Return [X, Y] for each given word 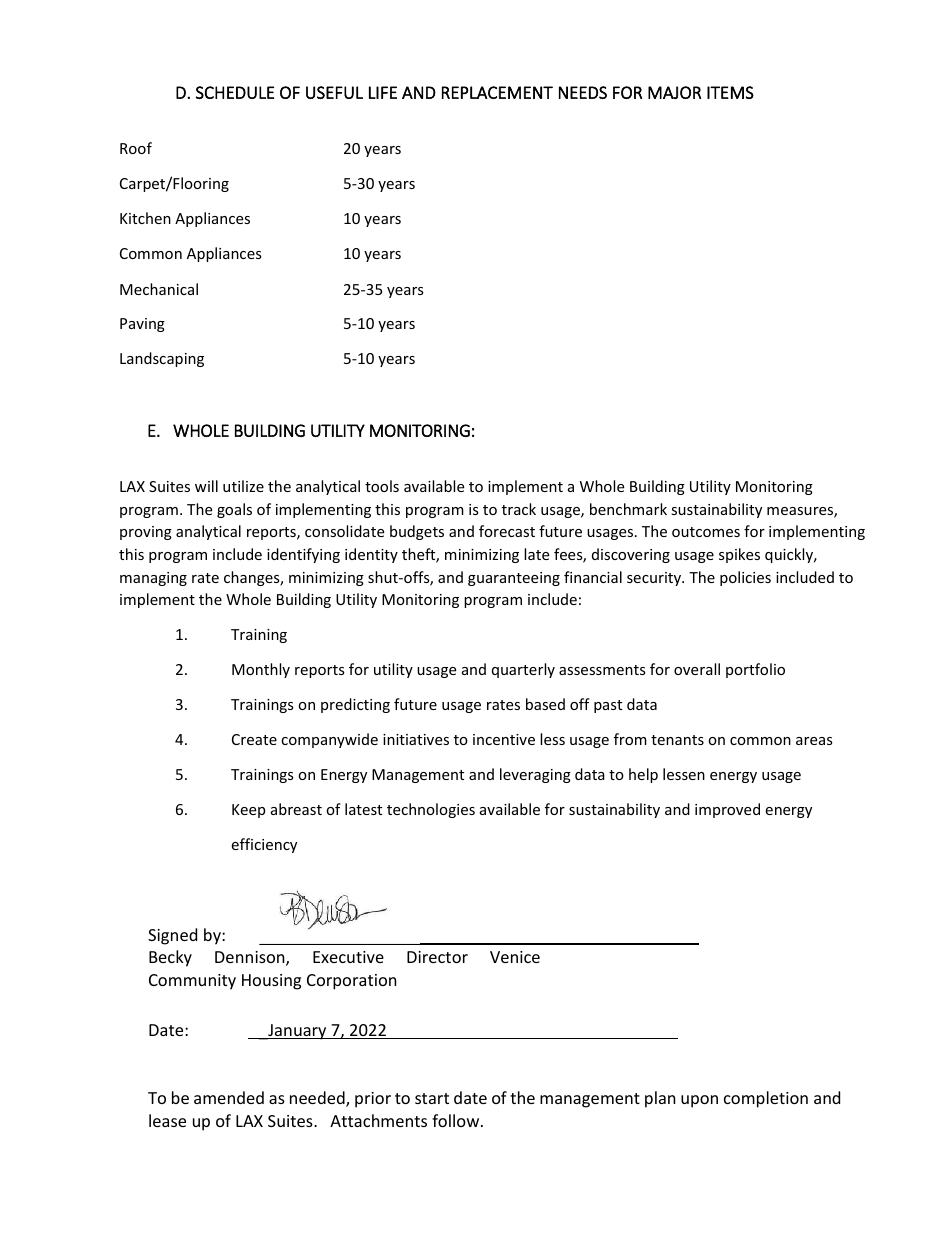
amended [229, 1097]
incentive [504, 739]
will [206, 486]
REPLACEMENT [497, 92]
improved [727, 810]
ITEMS [730, 92]
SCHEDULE [235, 92]
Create [254, 739]
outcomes [706, 532]
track [519, 509]
